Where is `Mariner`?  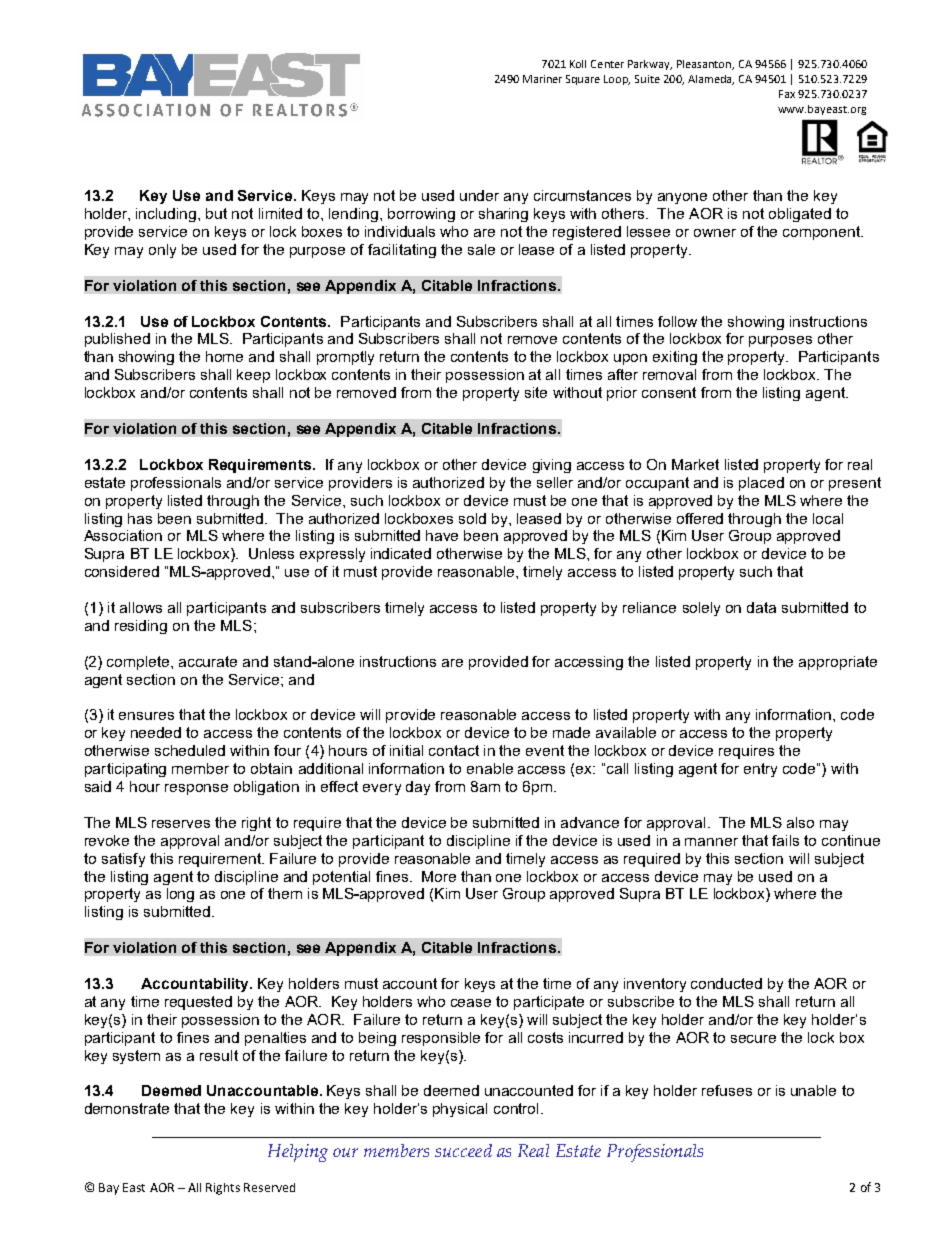 Mariner is located at coordinates (542, 79).
